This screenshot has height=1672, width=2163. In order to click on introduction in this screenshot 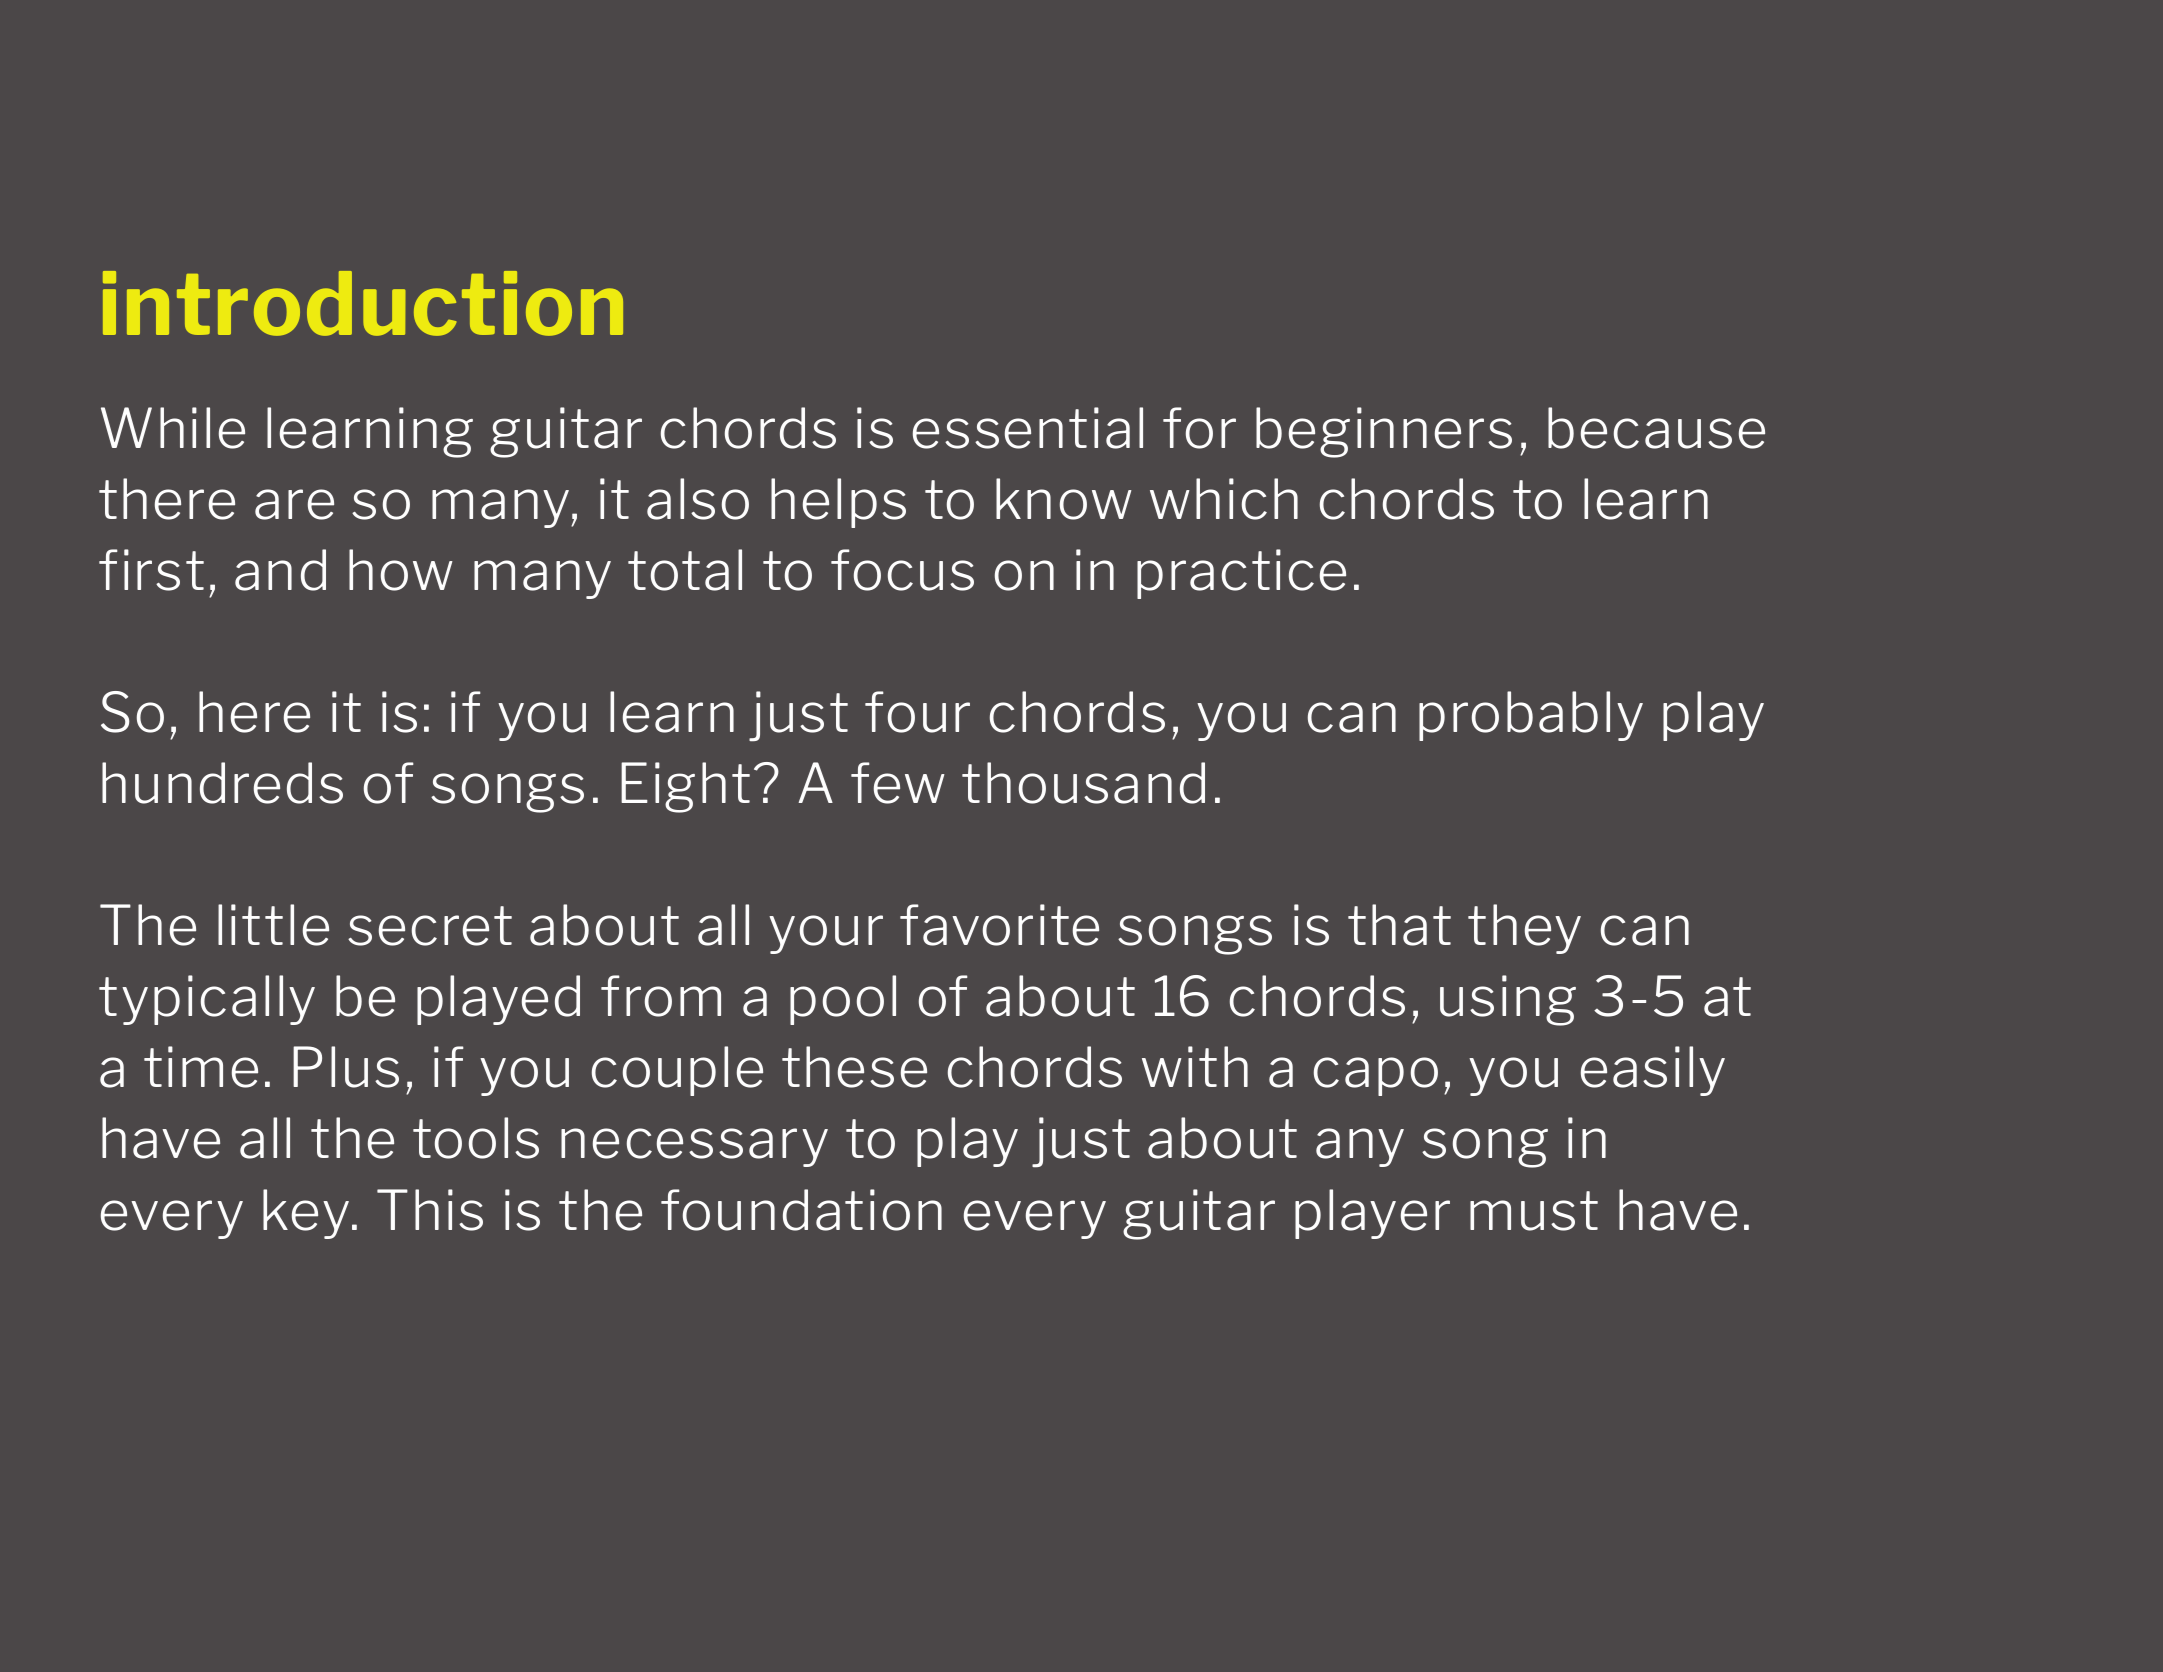, I will do `click(363, 303)`.
